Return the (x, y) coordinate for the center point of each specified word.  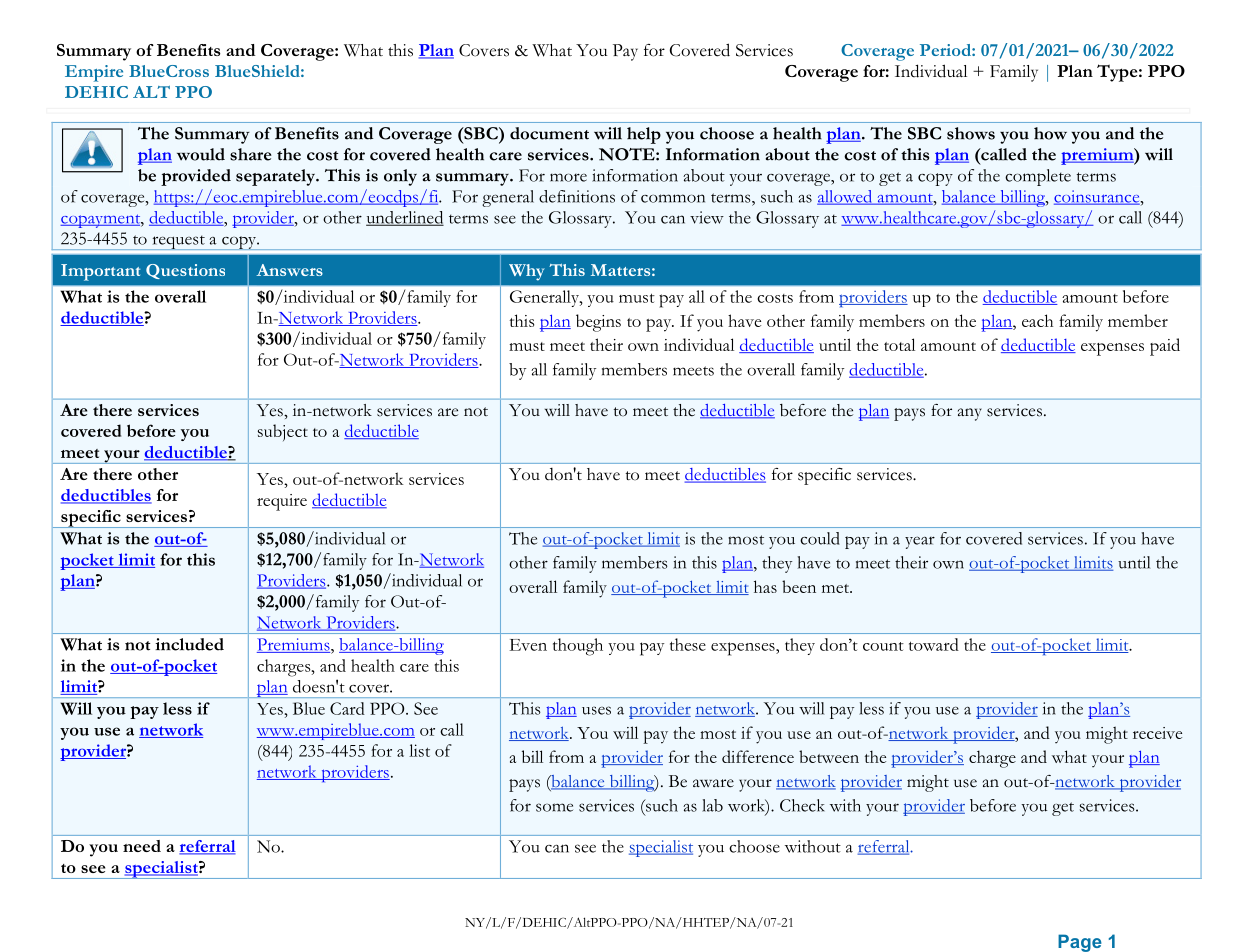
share (251, 154)
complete (1038, 177)
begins (598, 323)
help (644, 135)
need (142, 846)
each (1037, 320)
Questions (185, 271)
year (920, 542)
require (282, 502)
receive (1157, 733)
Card (347, 708)
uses (596, 710)
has (765, 586)
